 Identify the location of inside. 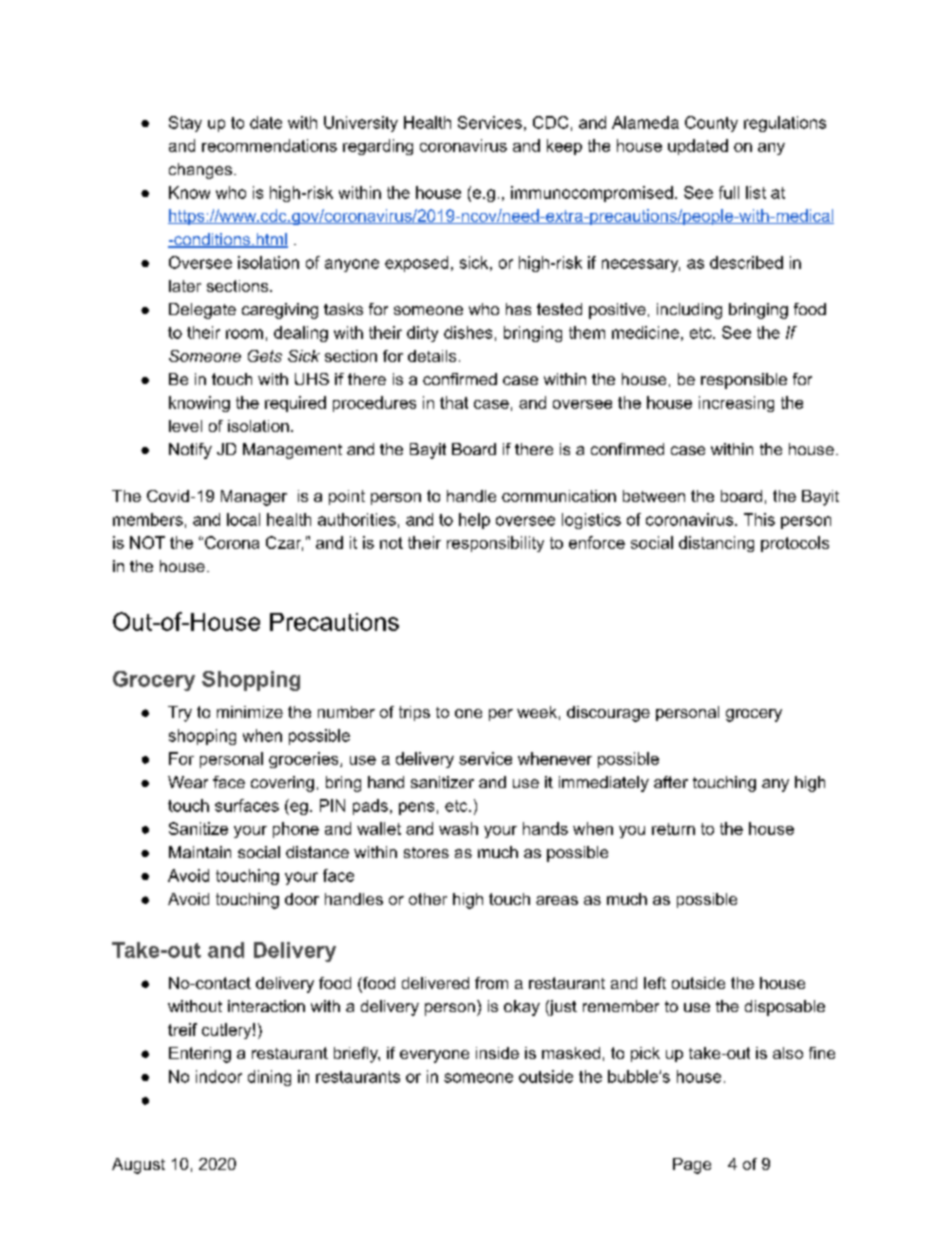
(497, 1053).
